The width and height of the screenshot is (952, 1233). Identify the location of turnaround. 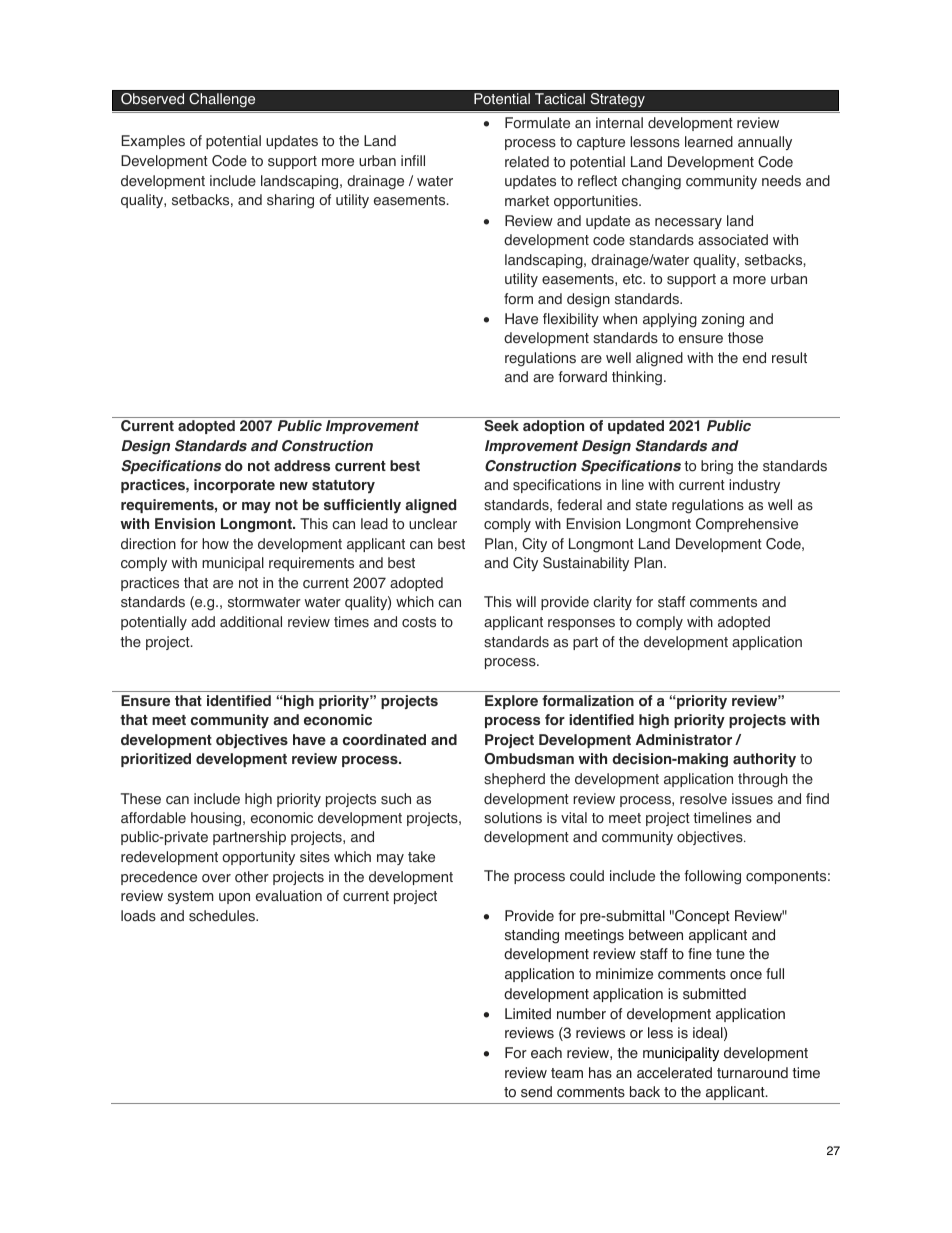
(752, 1073).
